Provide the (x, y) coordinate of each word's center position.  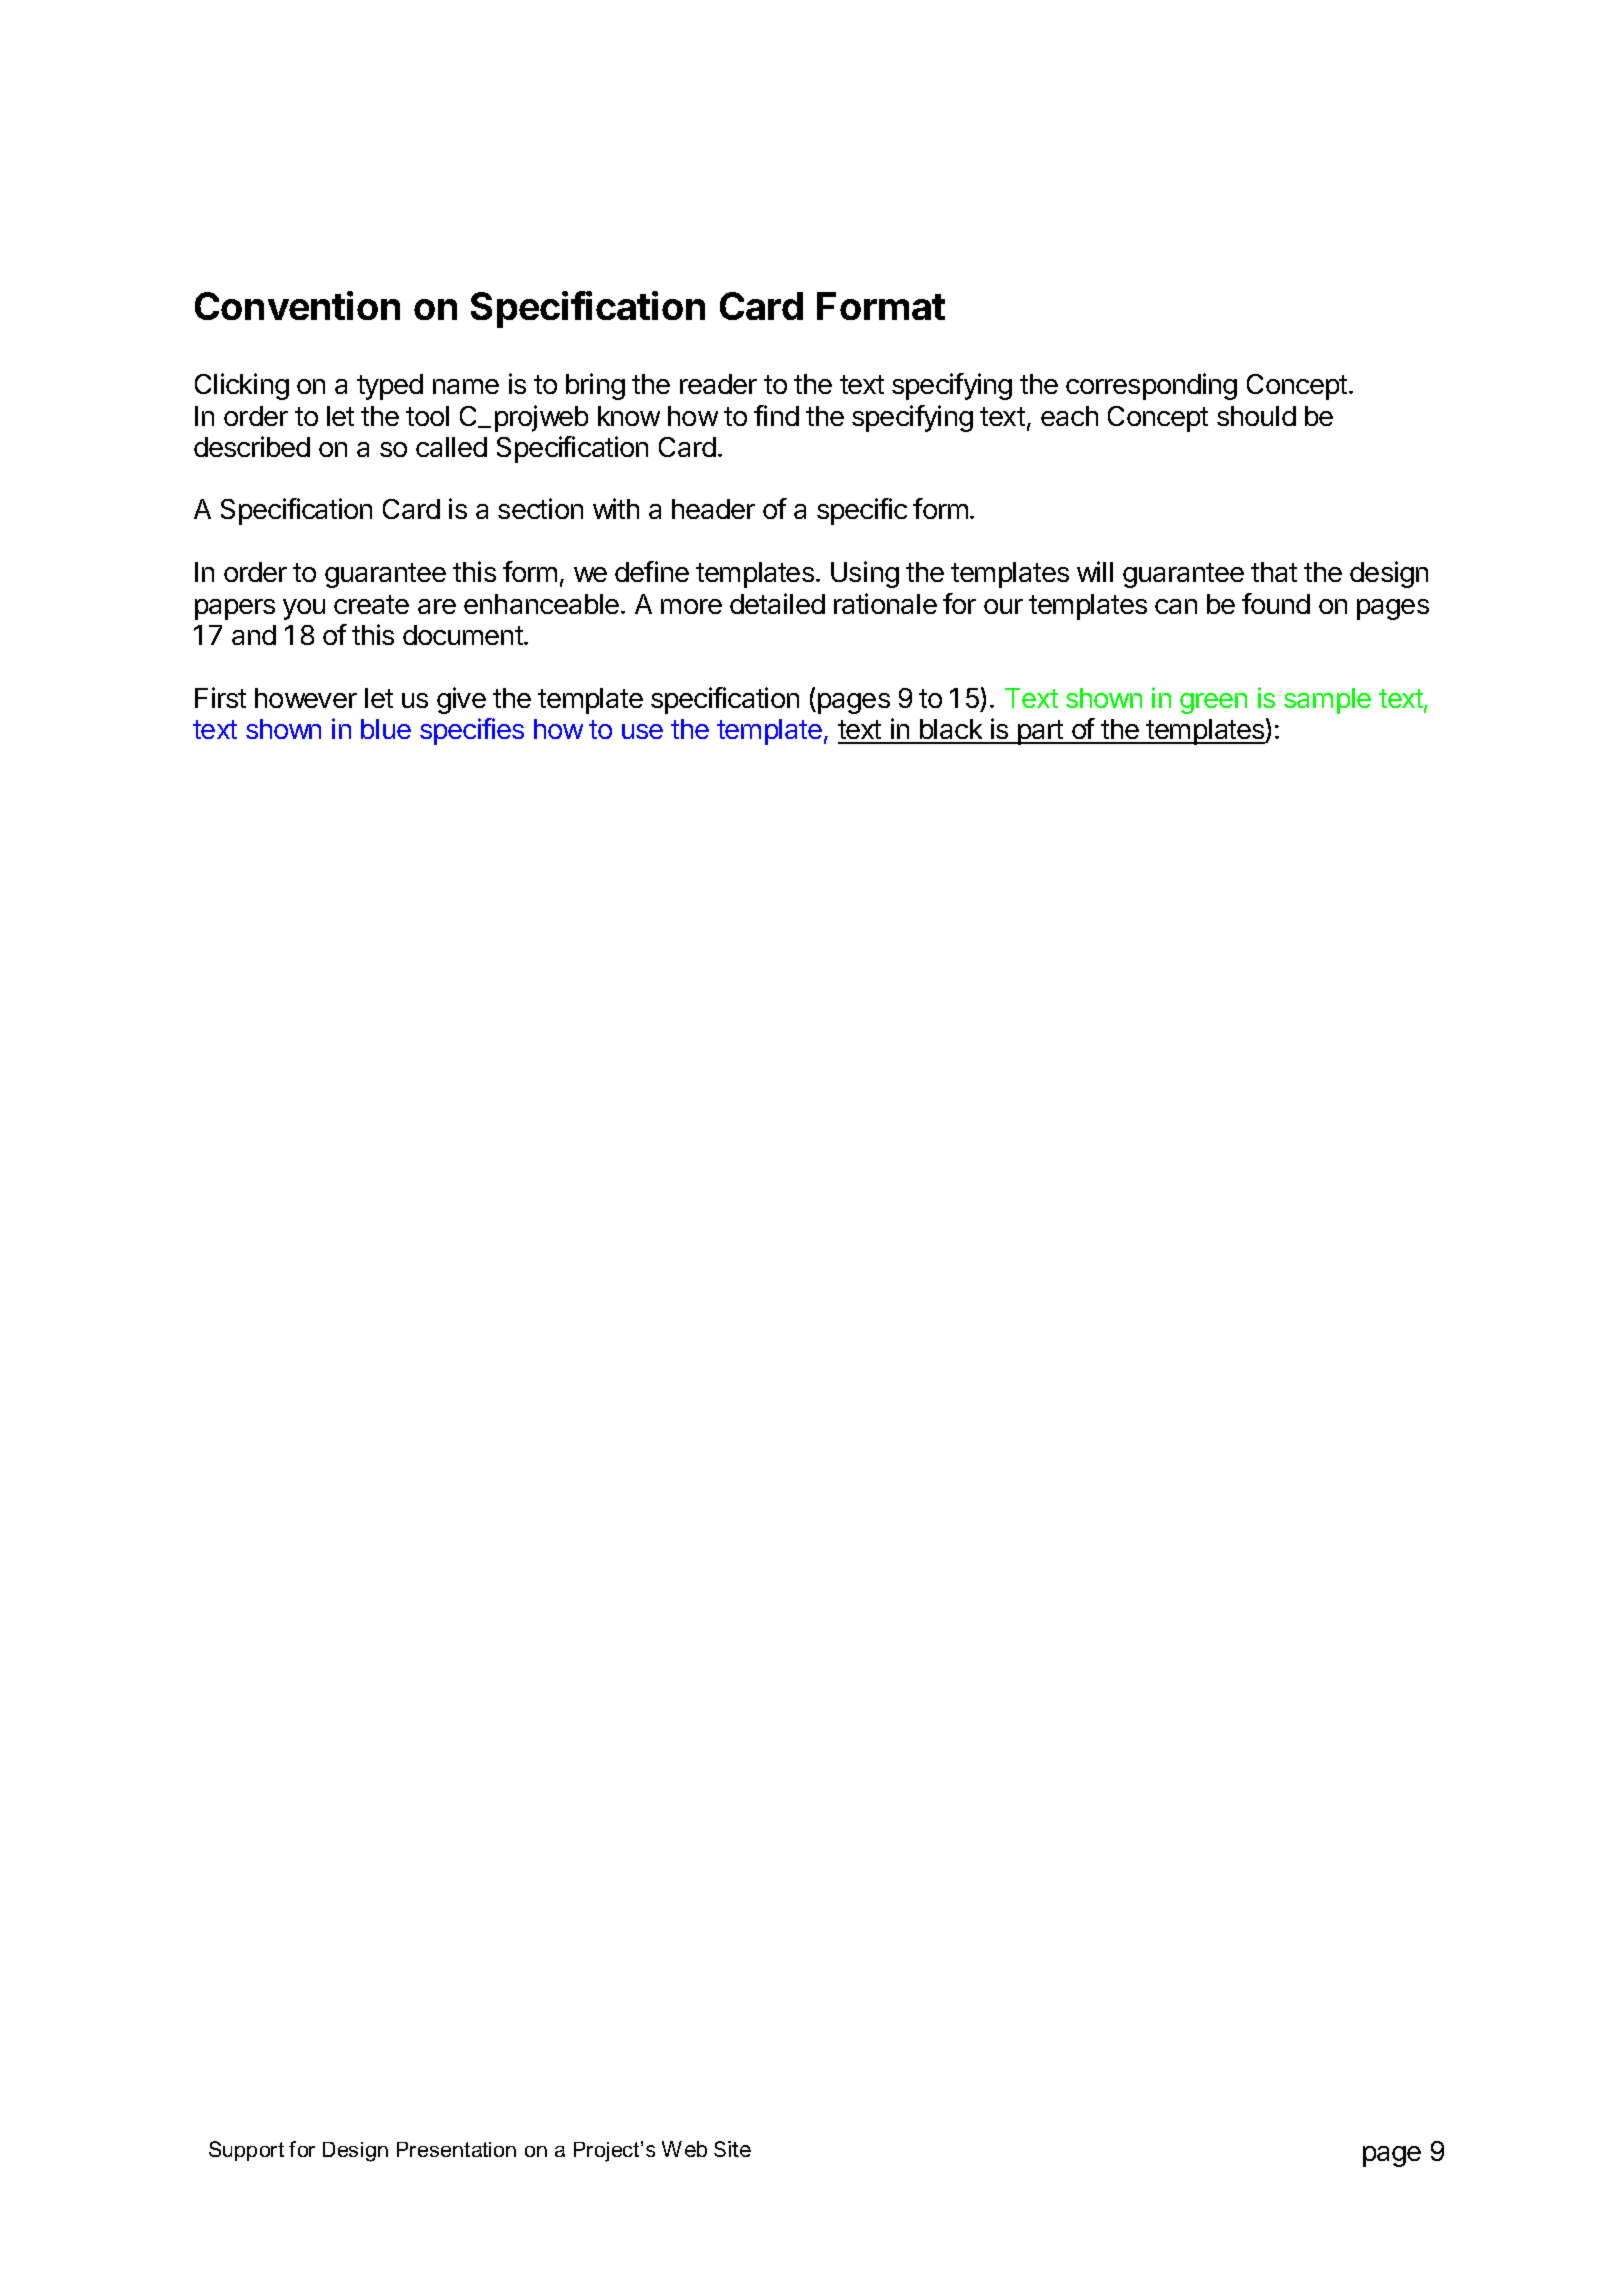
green (1213, 703)
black (951, 731)
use (642, 731)
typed (390, 387)
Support (246, 2151)
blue (386, 729)
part (1040, 732)
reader (718, 384)
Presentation (456, 2149)
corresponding (1151, 386)
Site (732, 2149)
